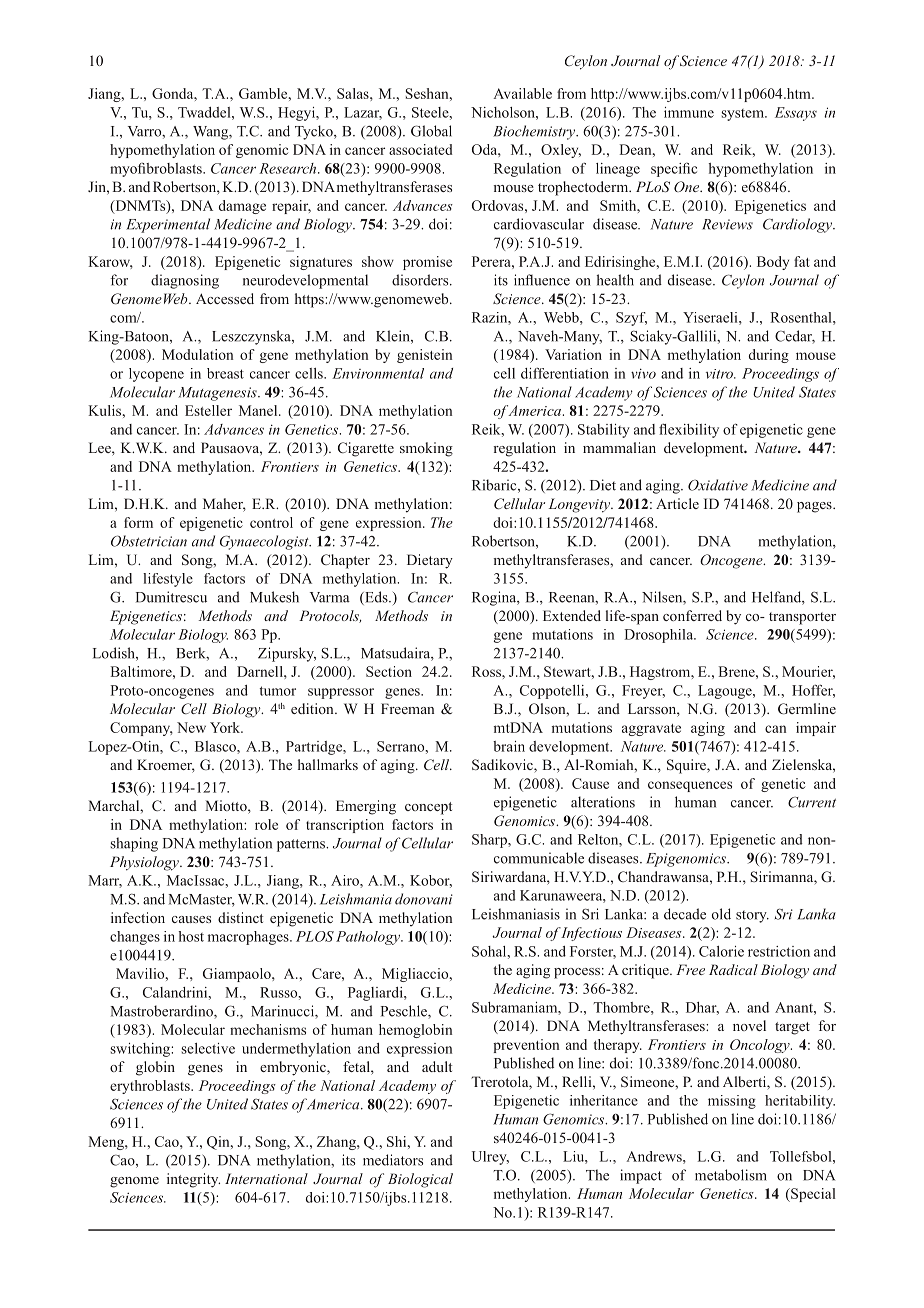  I want to click on Research, so click(289, 168).
